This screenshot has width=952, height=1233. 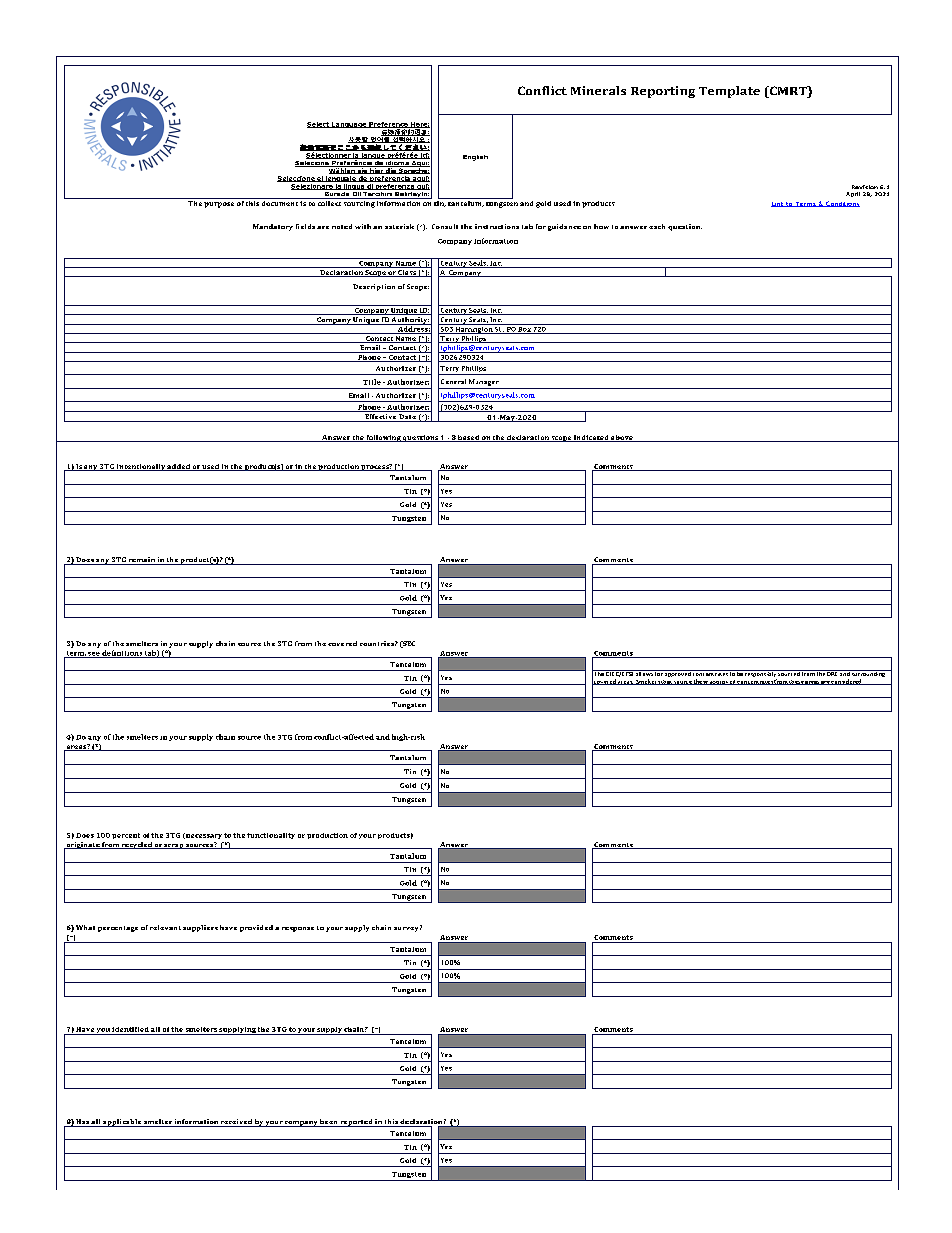 What do you see at coordinates (122, 1123) in the screenshot?
I see `applicable` at bounding box center [122, 1123].
